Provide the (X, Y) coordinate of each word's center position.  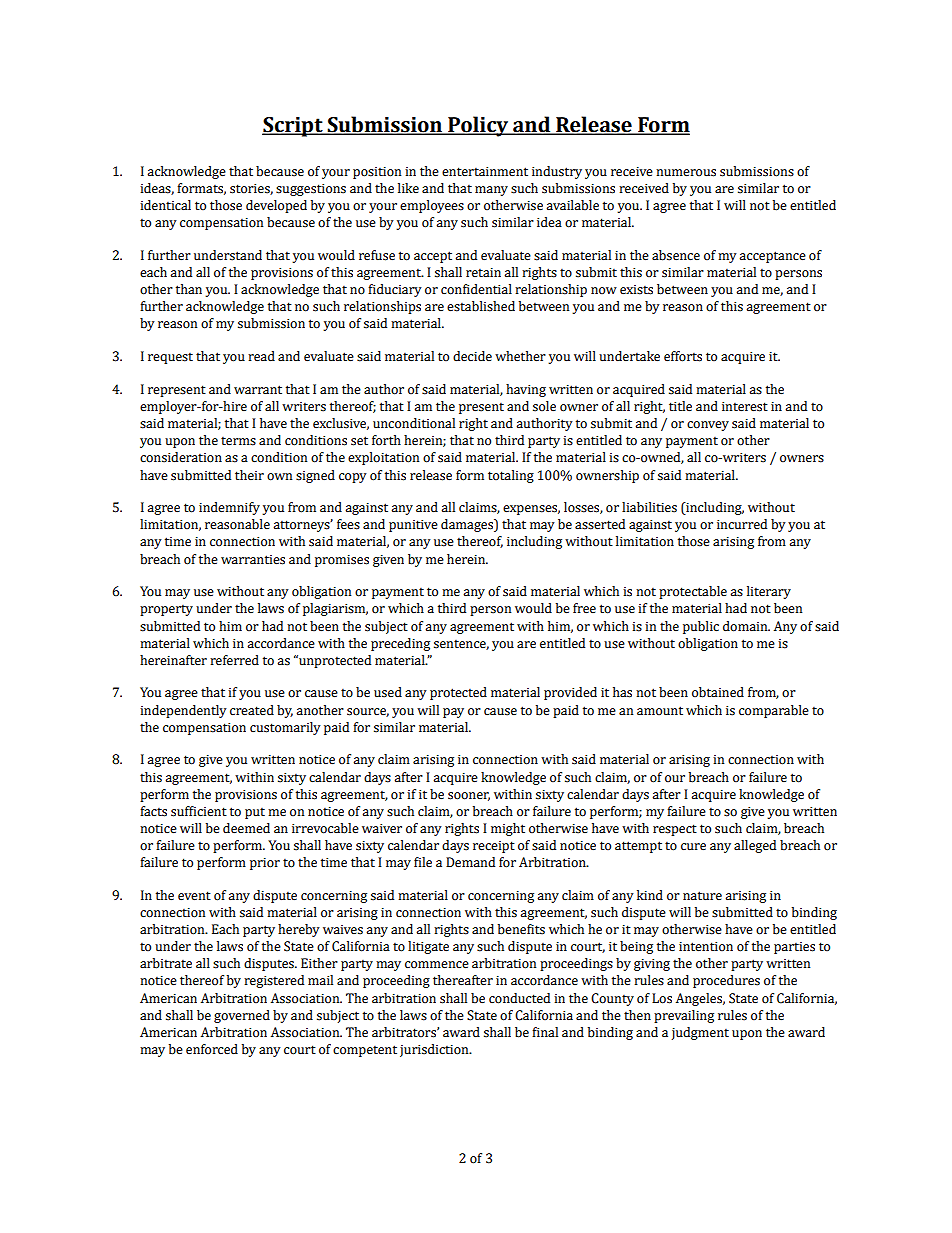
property (166, 610)
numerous (686, 173)
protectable (693, 592)
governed (242, 1016)
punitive (413, 526)
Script (293, 127)
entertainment (485, 172)
